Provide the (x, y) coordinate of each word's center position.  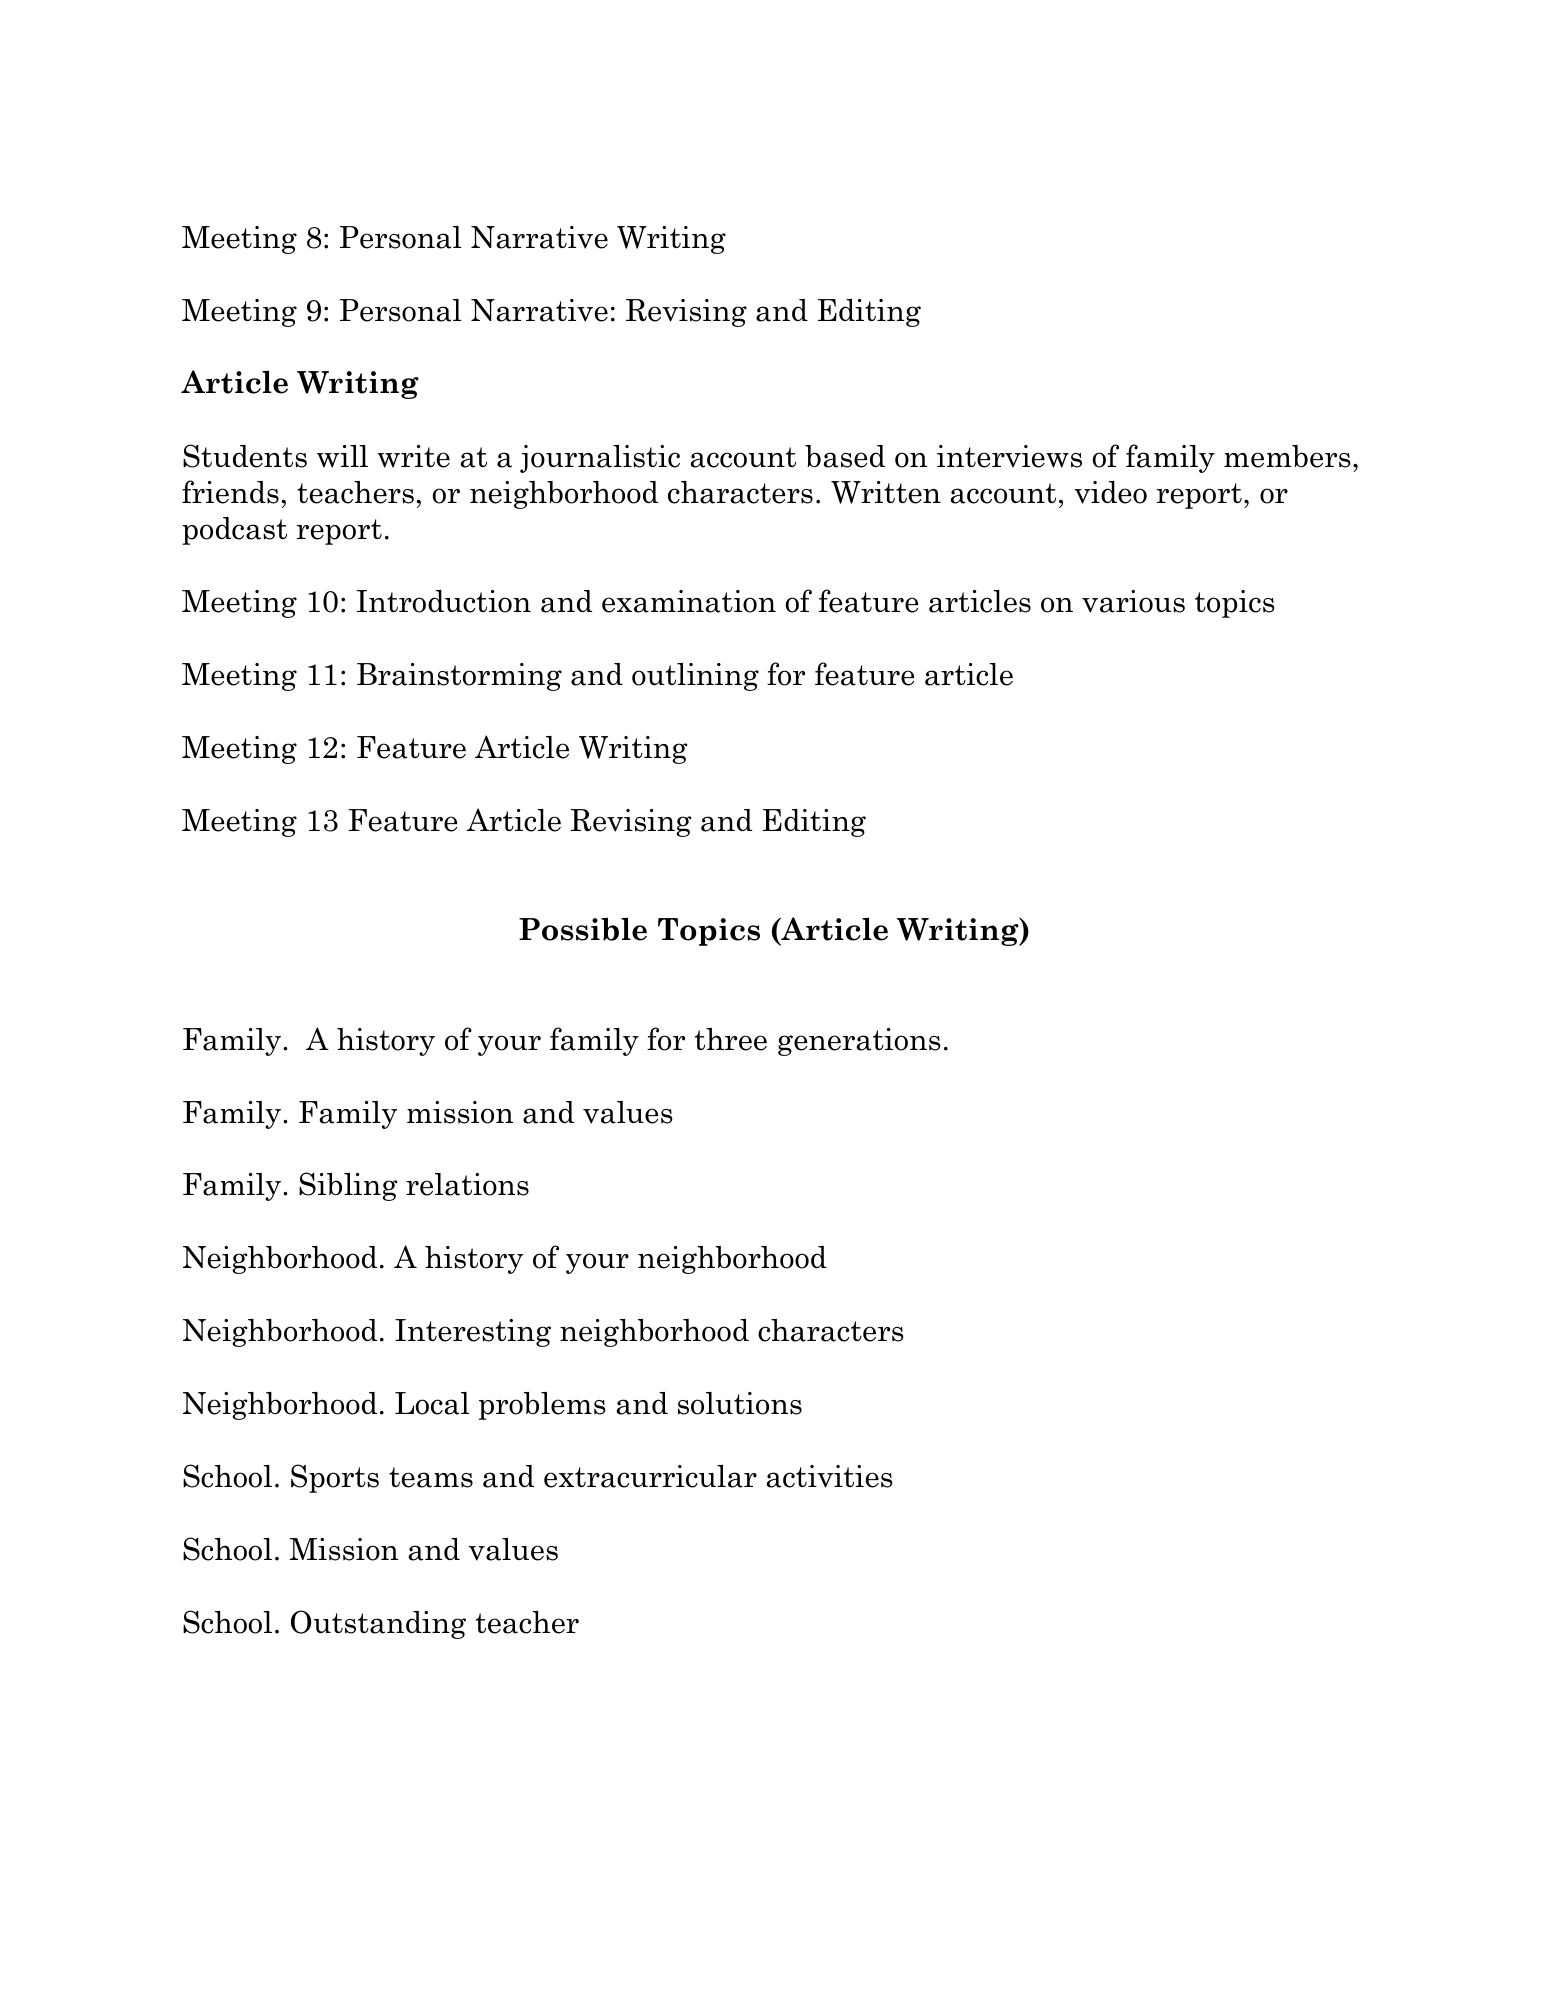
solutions (740, 1403)
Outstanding (378, 1624)
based (845, 456)
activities (829, 1476)
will (342, 456)
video (1110, 492)
